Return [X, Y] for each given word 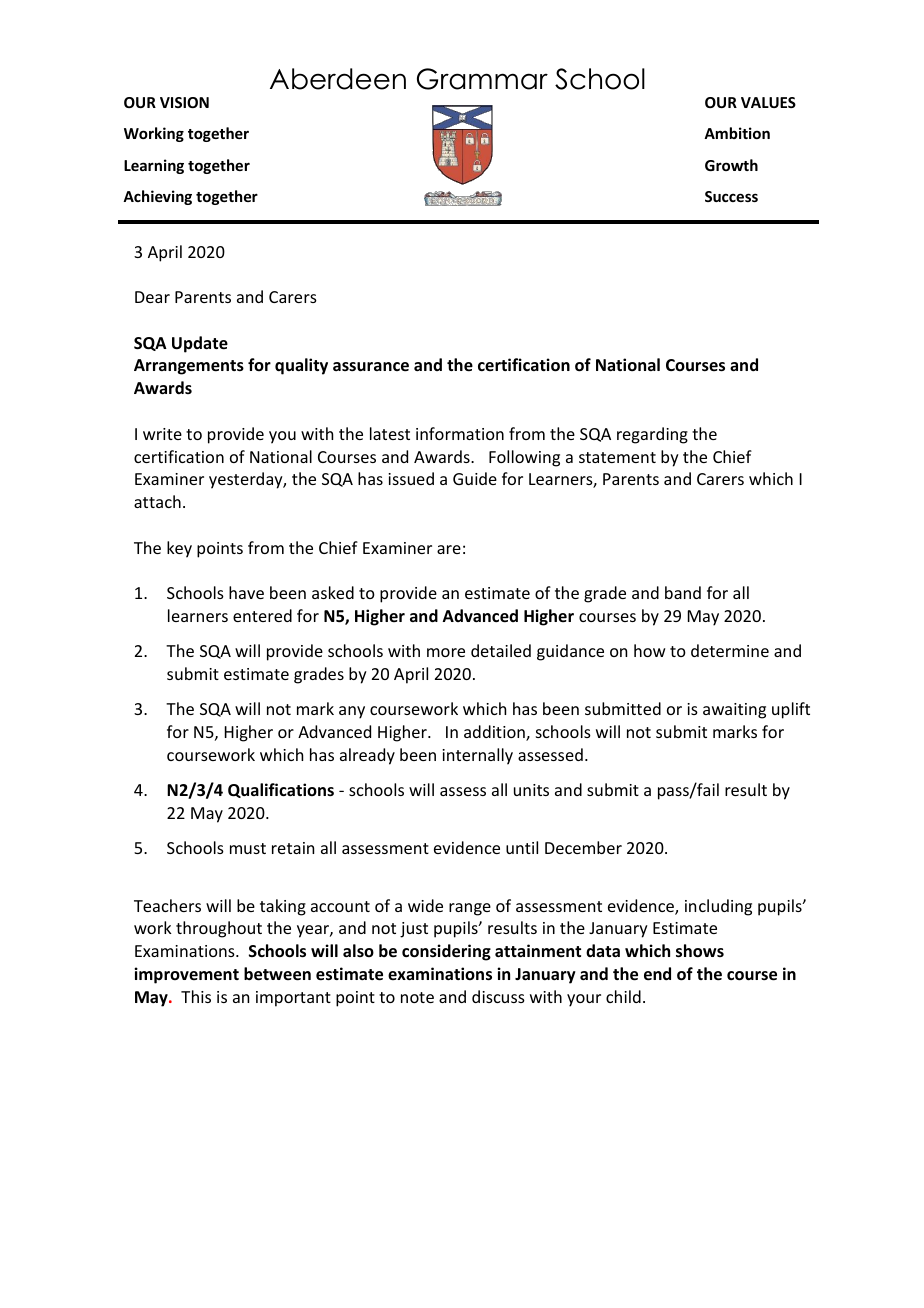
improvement [186, 975]
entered [262, 615]
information [460, 433]
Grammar [482, 79]
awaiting [734, 711]
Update [200, 344]
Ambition [737, 133]
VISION [184, 102]
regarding [652, 435]
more [446, 652]
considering [446, 952]
